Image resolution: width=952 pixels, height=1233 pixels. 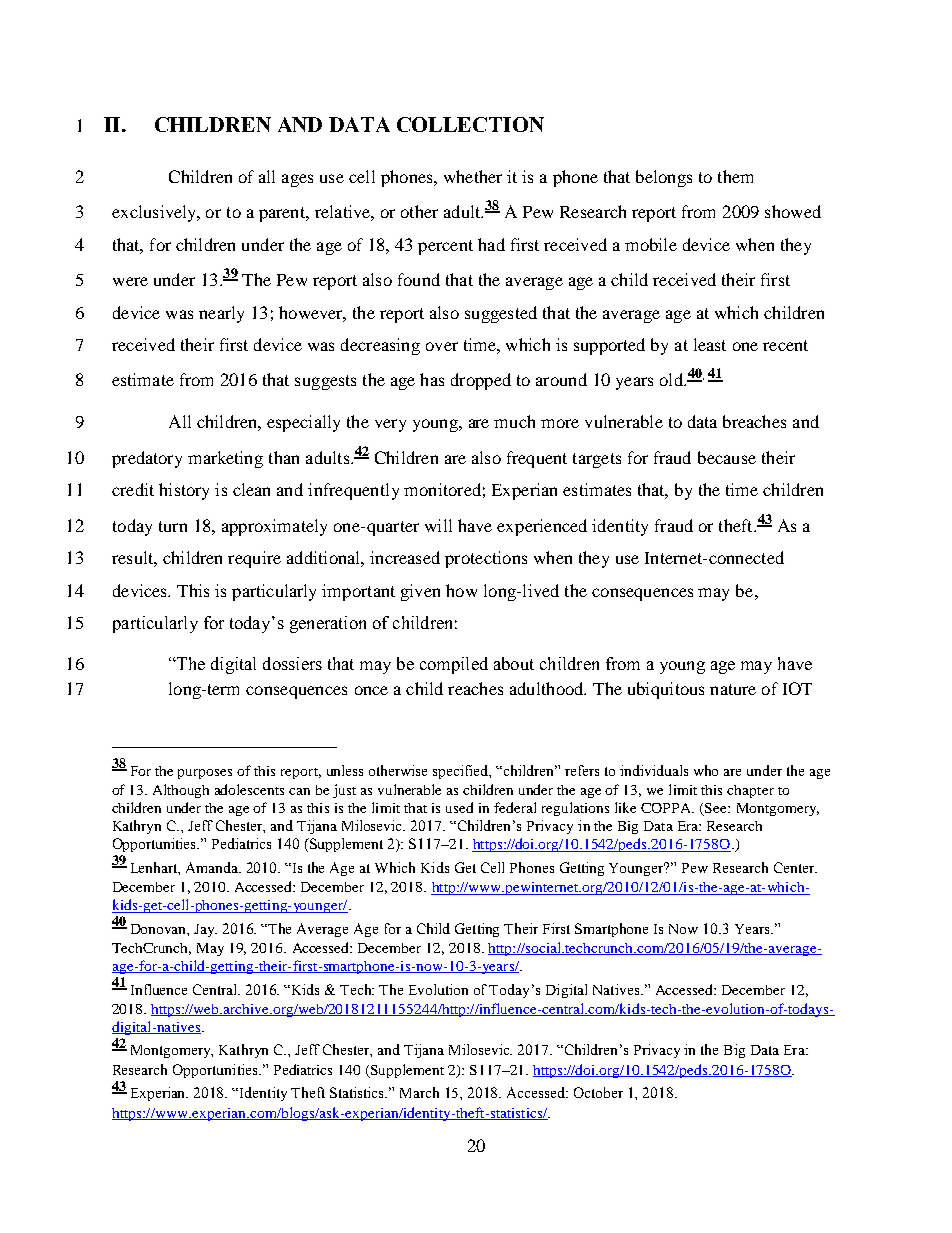 What do you see at coordinates (459, 807) in the screenshot?
I see `used` at bounding box center [459, 807].
